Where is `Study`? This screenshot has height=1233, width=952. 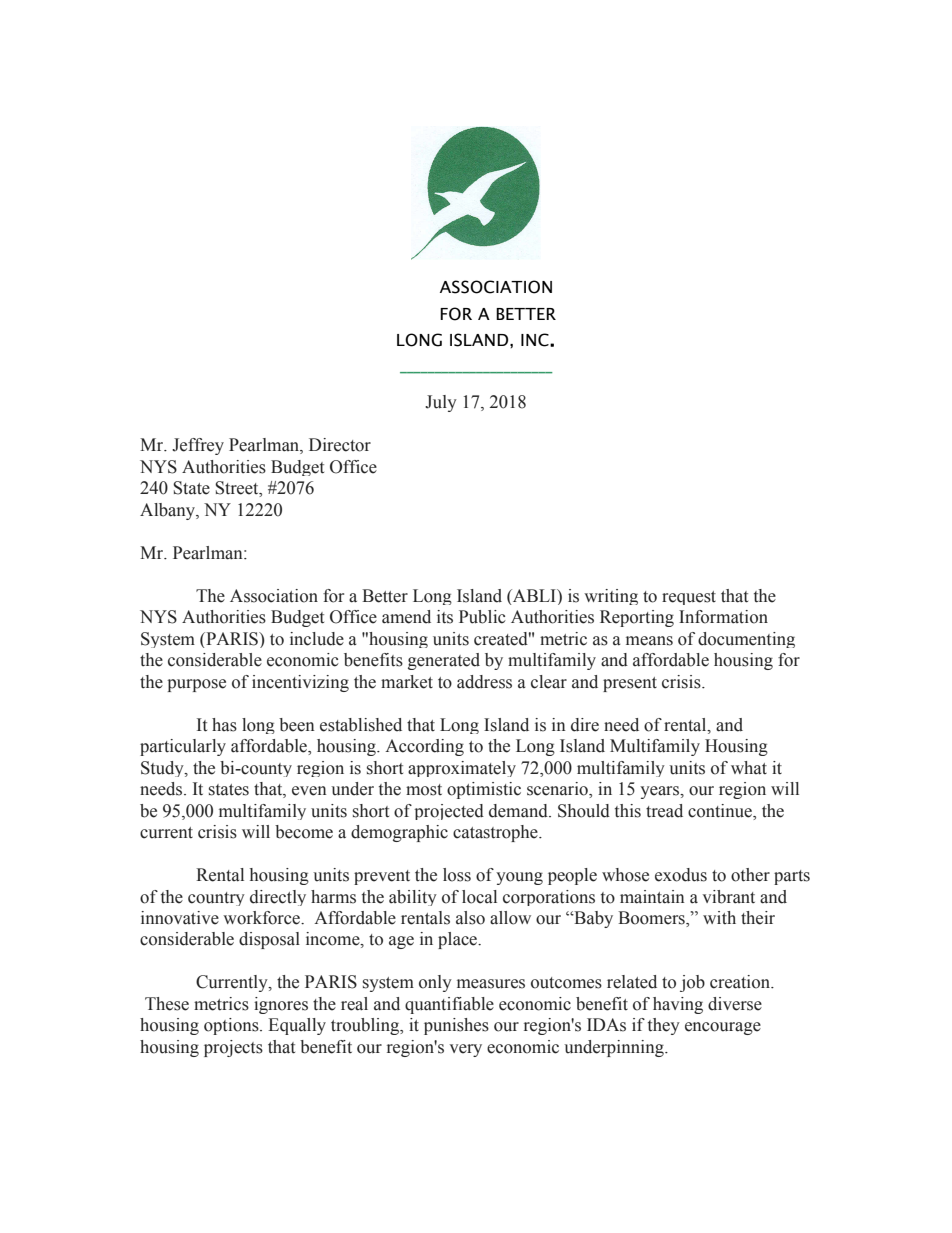 Study is located at coordinates (163, 769).
